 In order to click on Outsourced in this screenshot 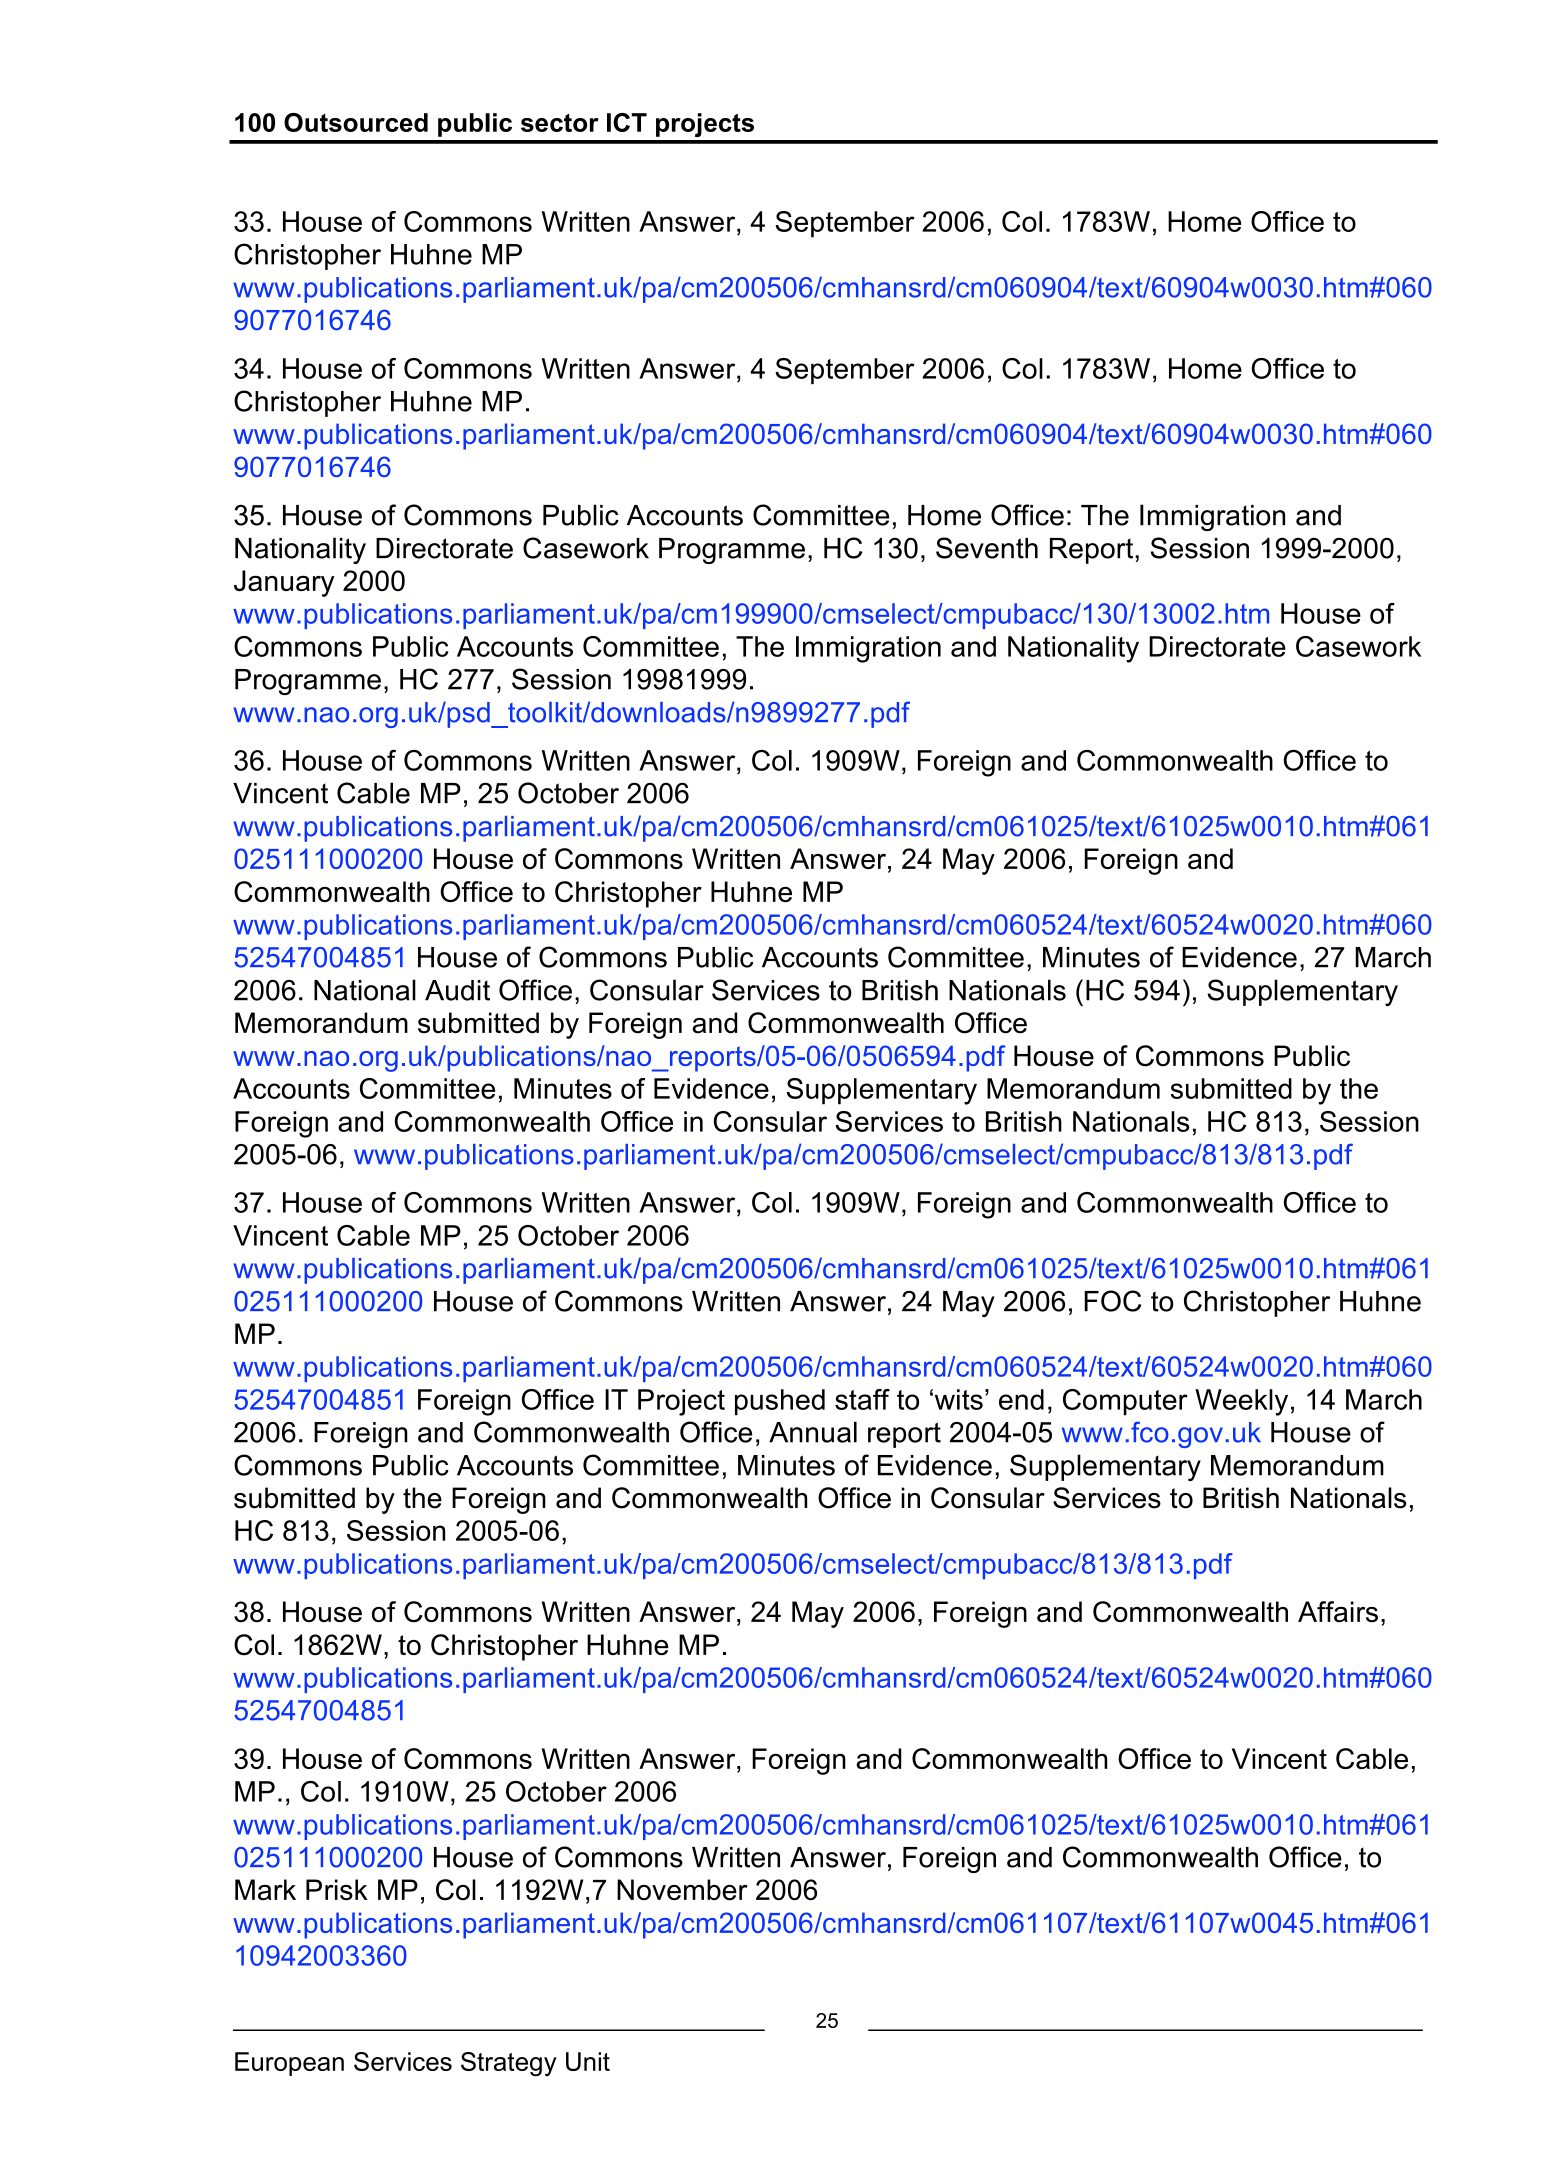, I will do `click(356, 122)`.
